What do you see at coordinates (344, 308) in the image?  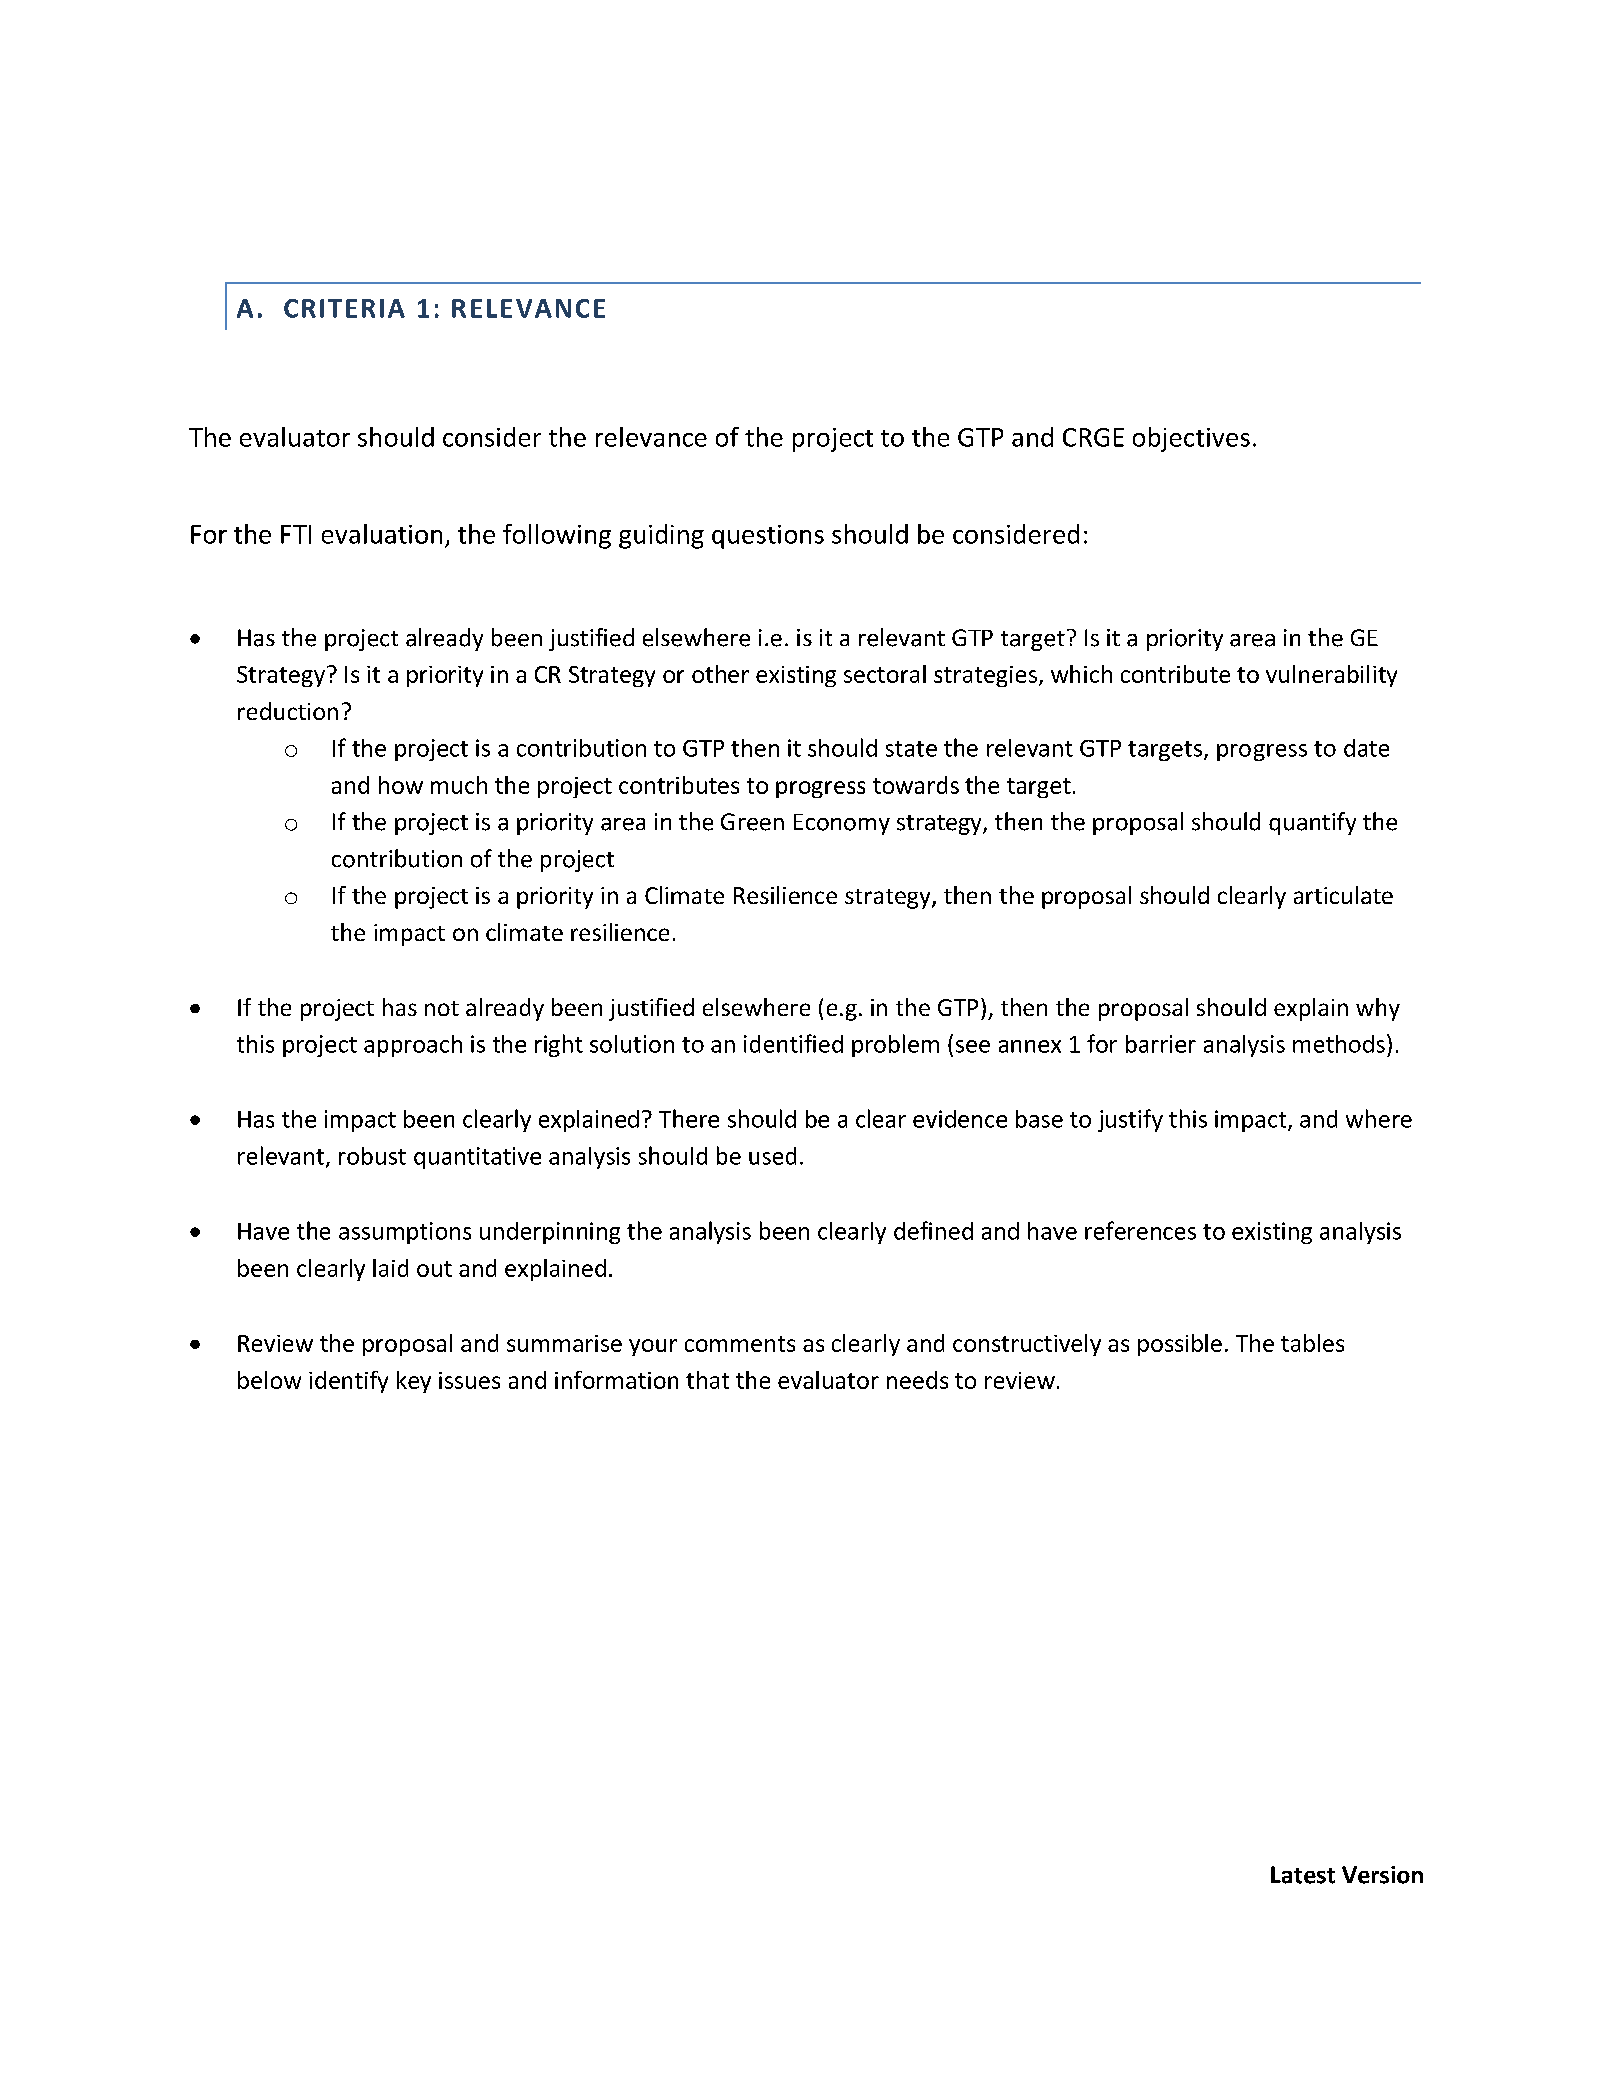 I see `CRITERIA` at bounding box center [344, 308].
